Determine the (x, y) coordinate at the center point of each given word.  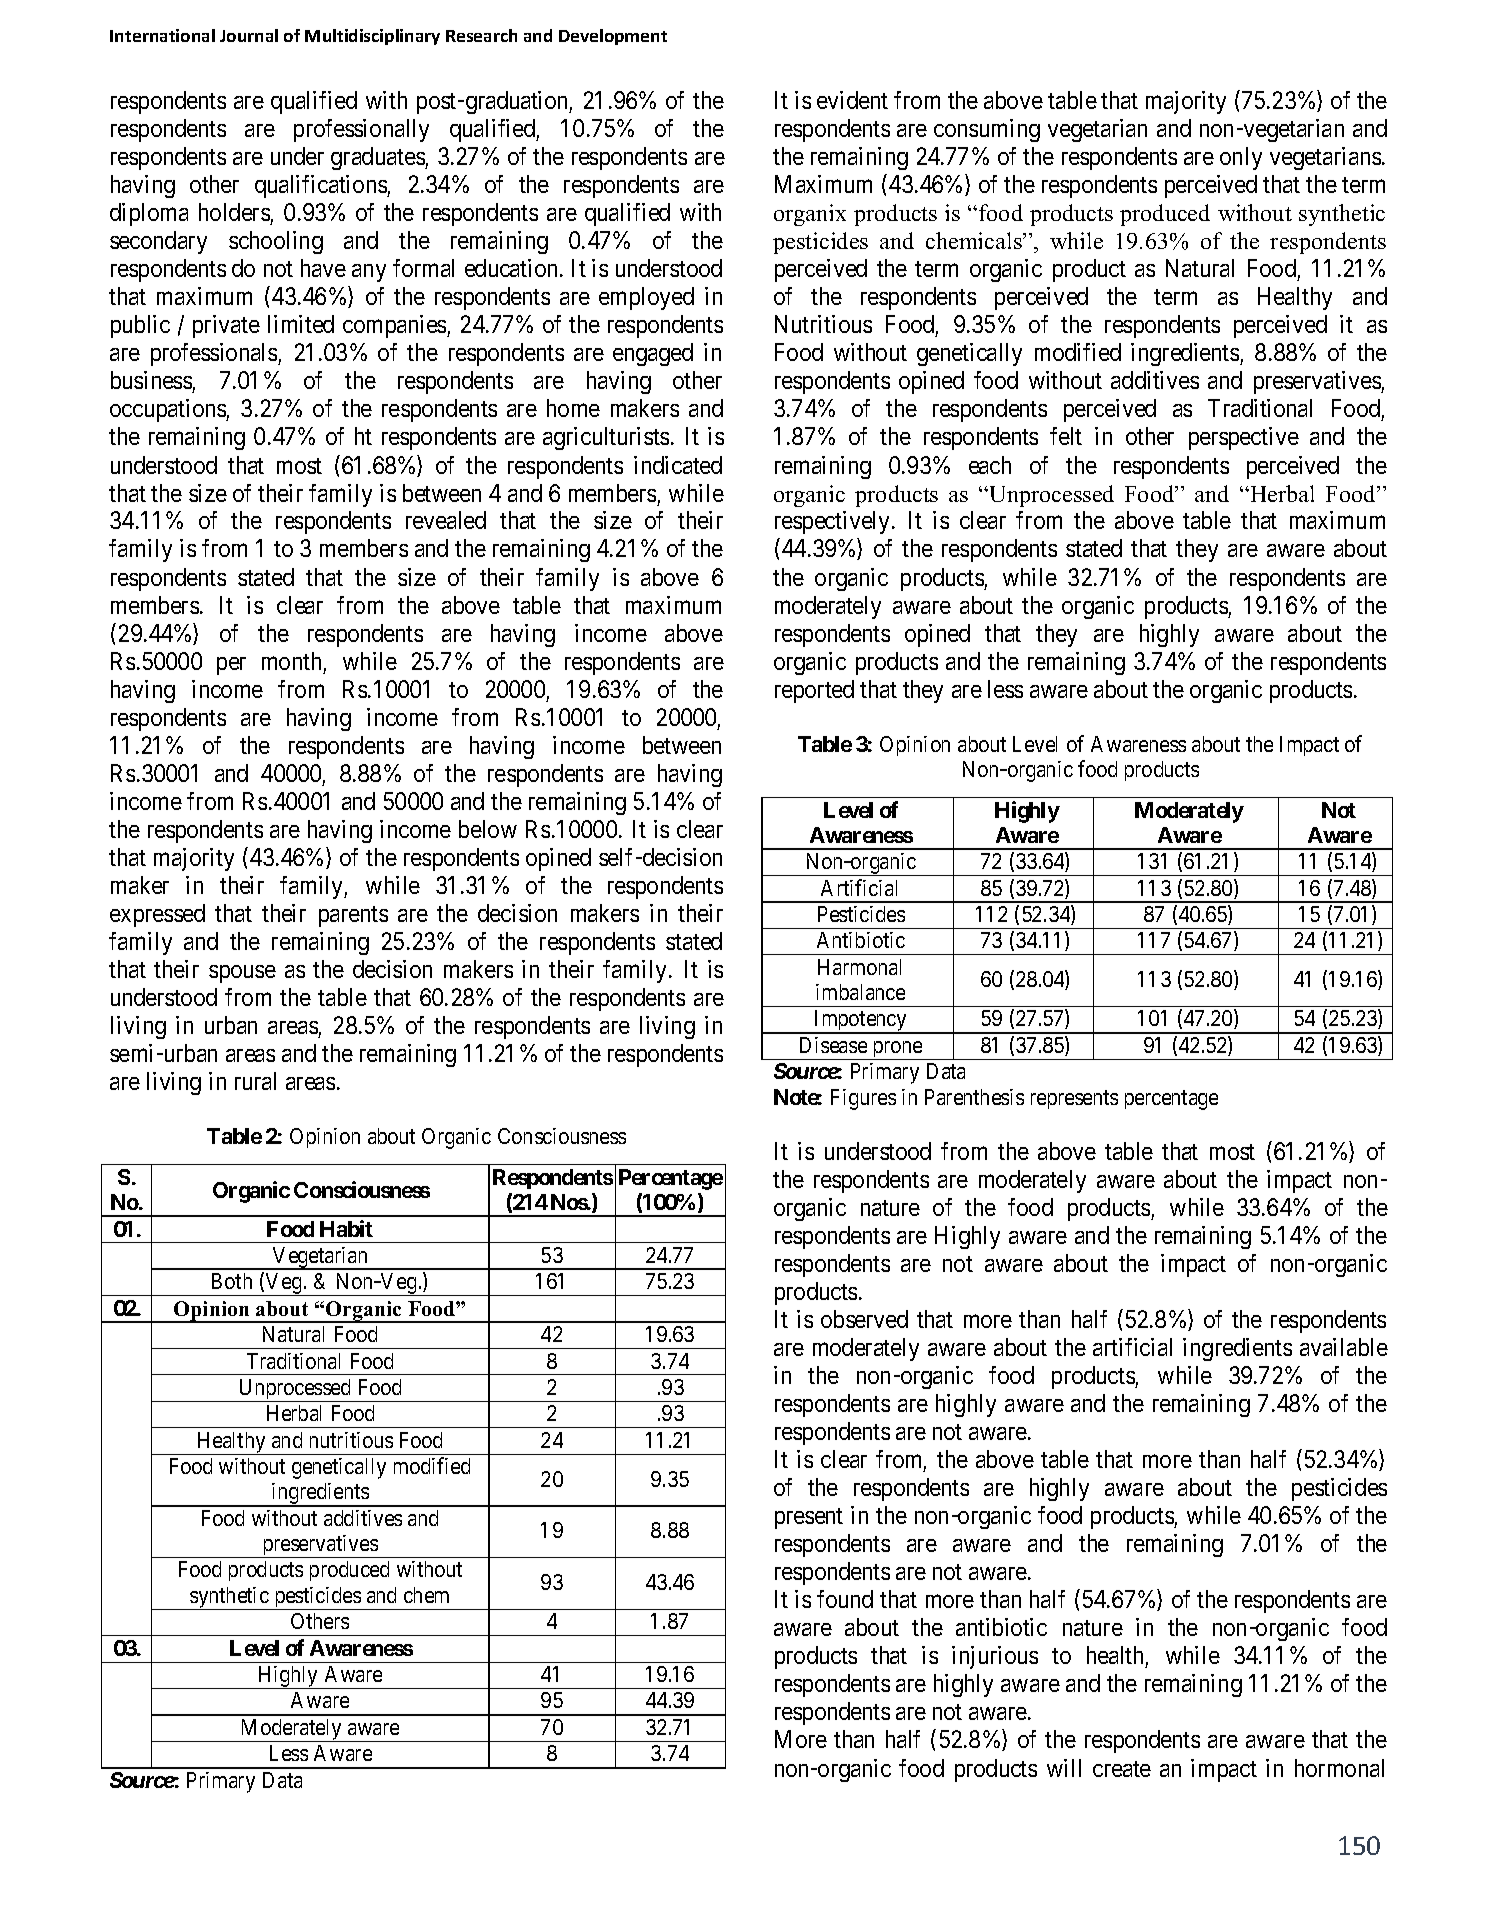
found (845, 1599)
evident (852, 100)
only (1241, 158)
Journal (249, 35)
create (1122, 1769)
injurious (995, 1657)
